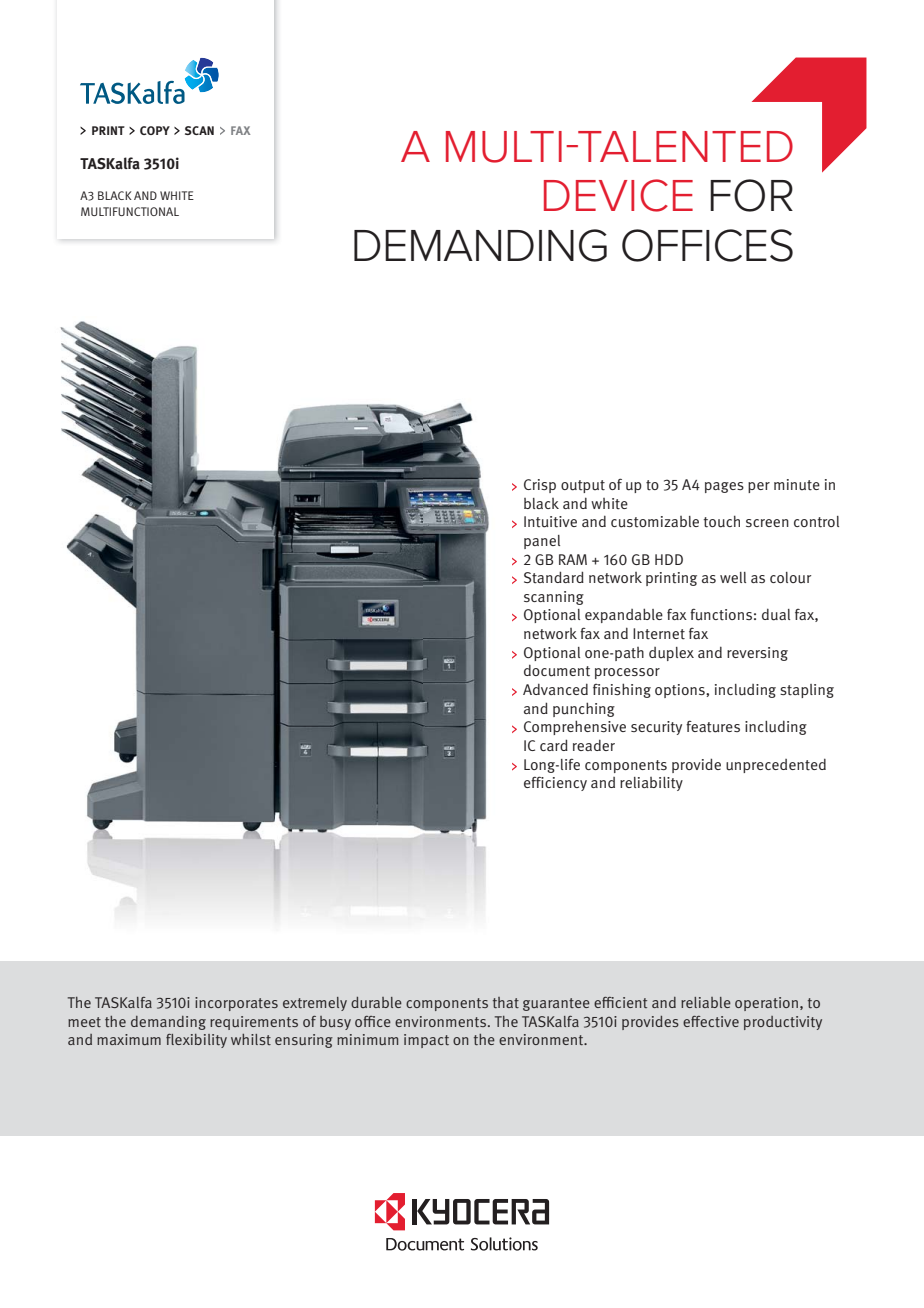 This screenshot has height=1308, width=924. Describe the element at coordinates (196, 1041) in the screenshot. I see `flexibility` at that location.
